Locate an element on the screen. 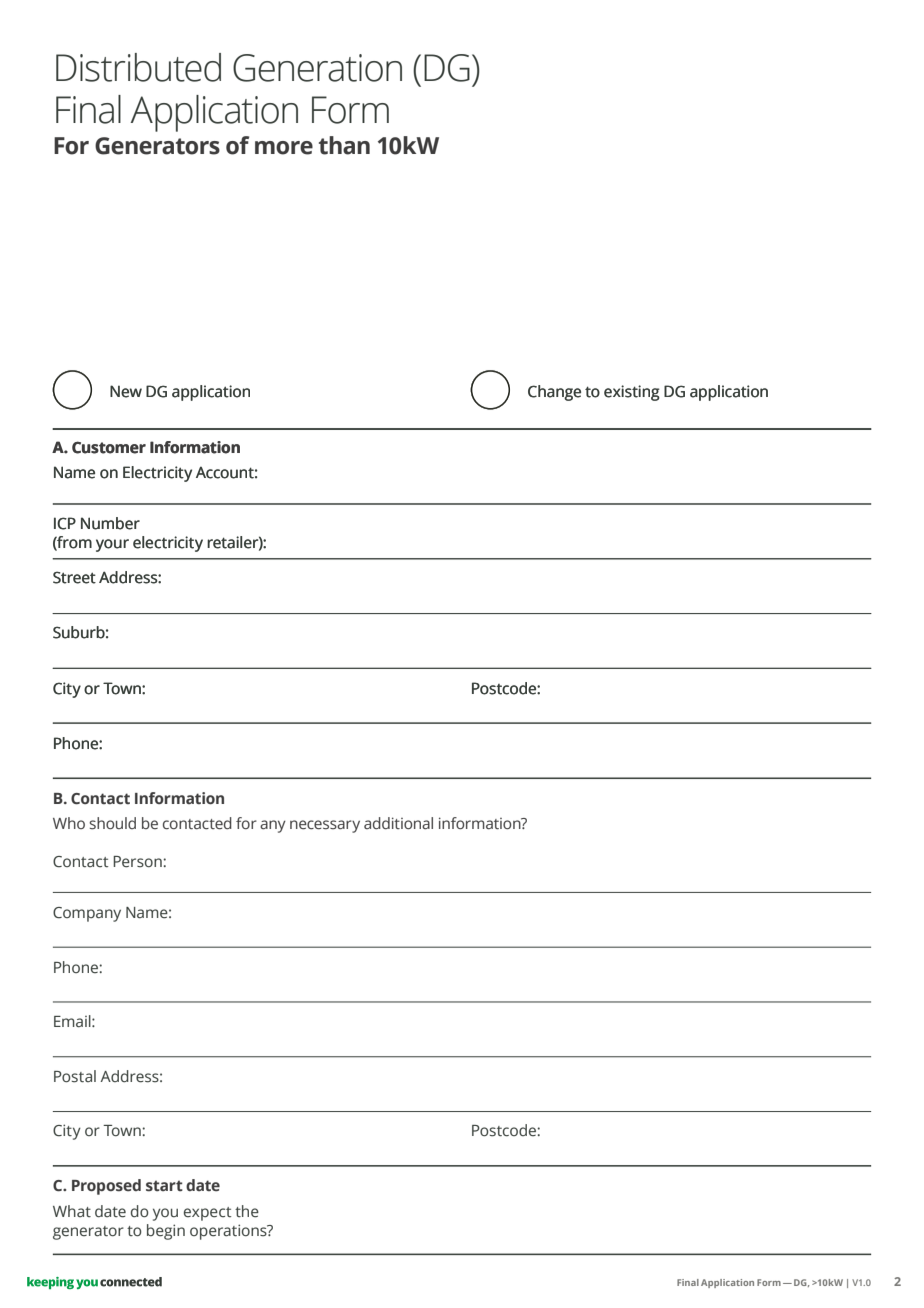  Generation is located at coordinates (317, 68).
